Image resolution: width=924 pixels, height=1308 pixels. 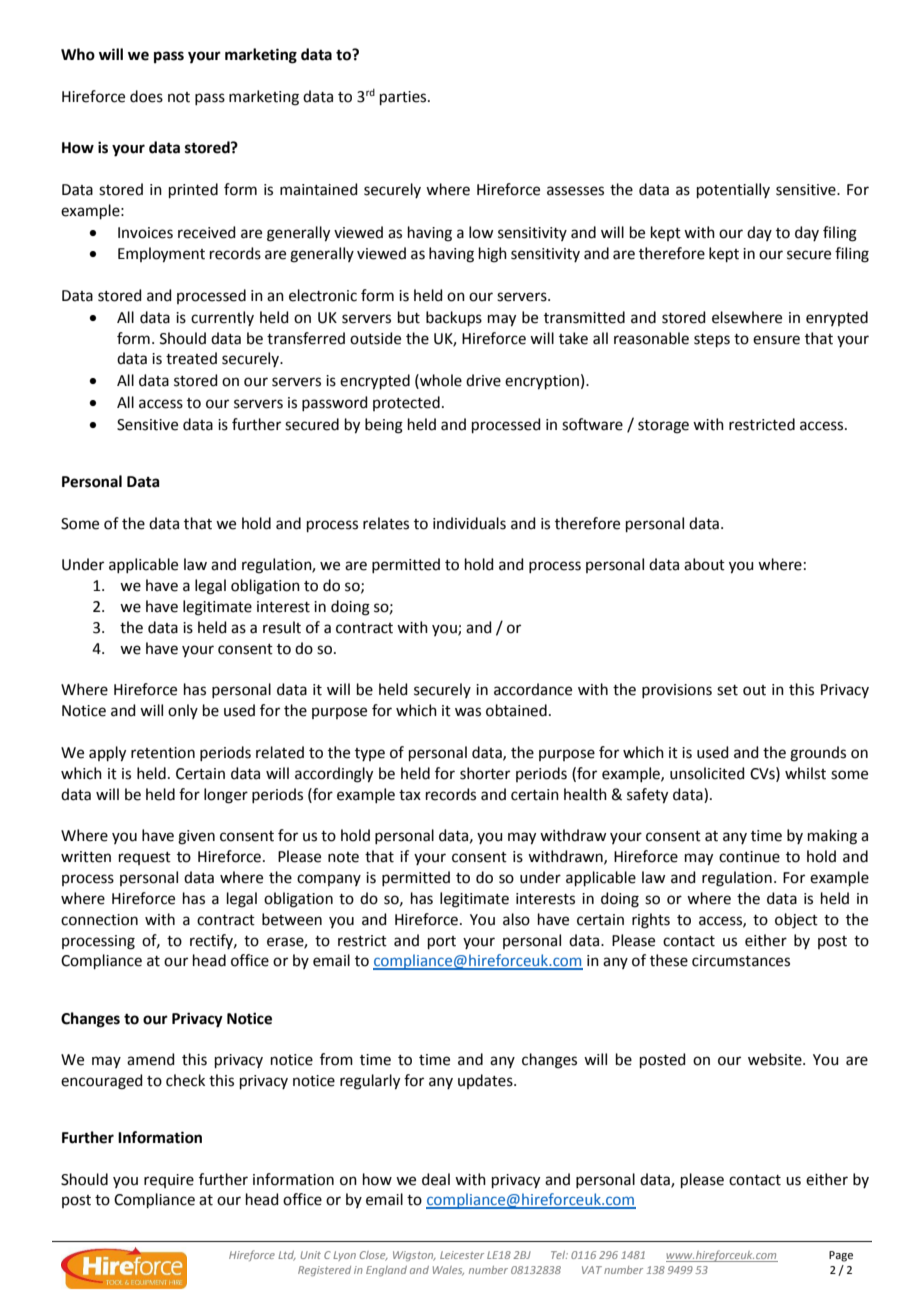 I want to click on was, so click(x=468, y=712).
